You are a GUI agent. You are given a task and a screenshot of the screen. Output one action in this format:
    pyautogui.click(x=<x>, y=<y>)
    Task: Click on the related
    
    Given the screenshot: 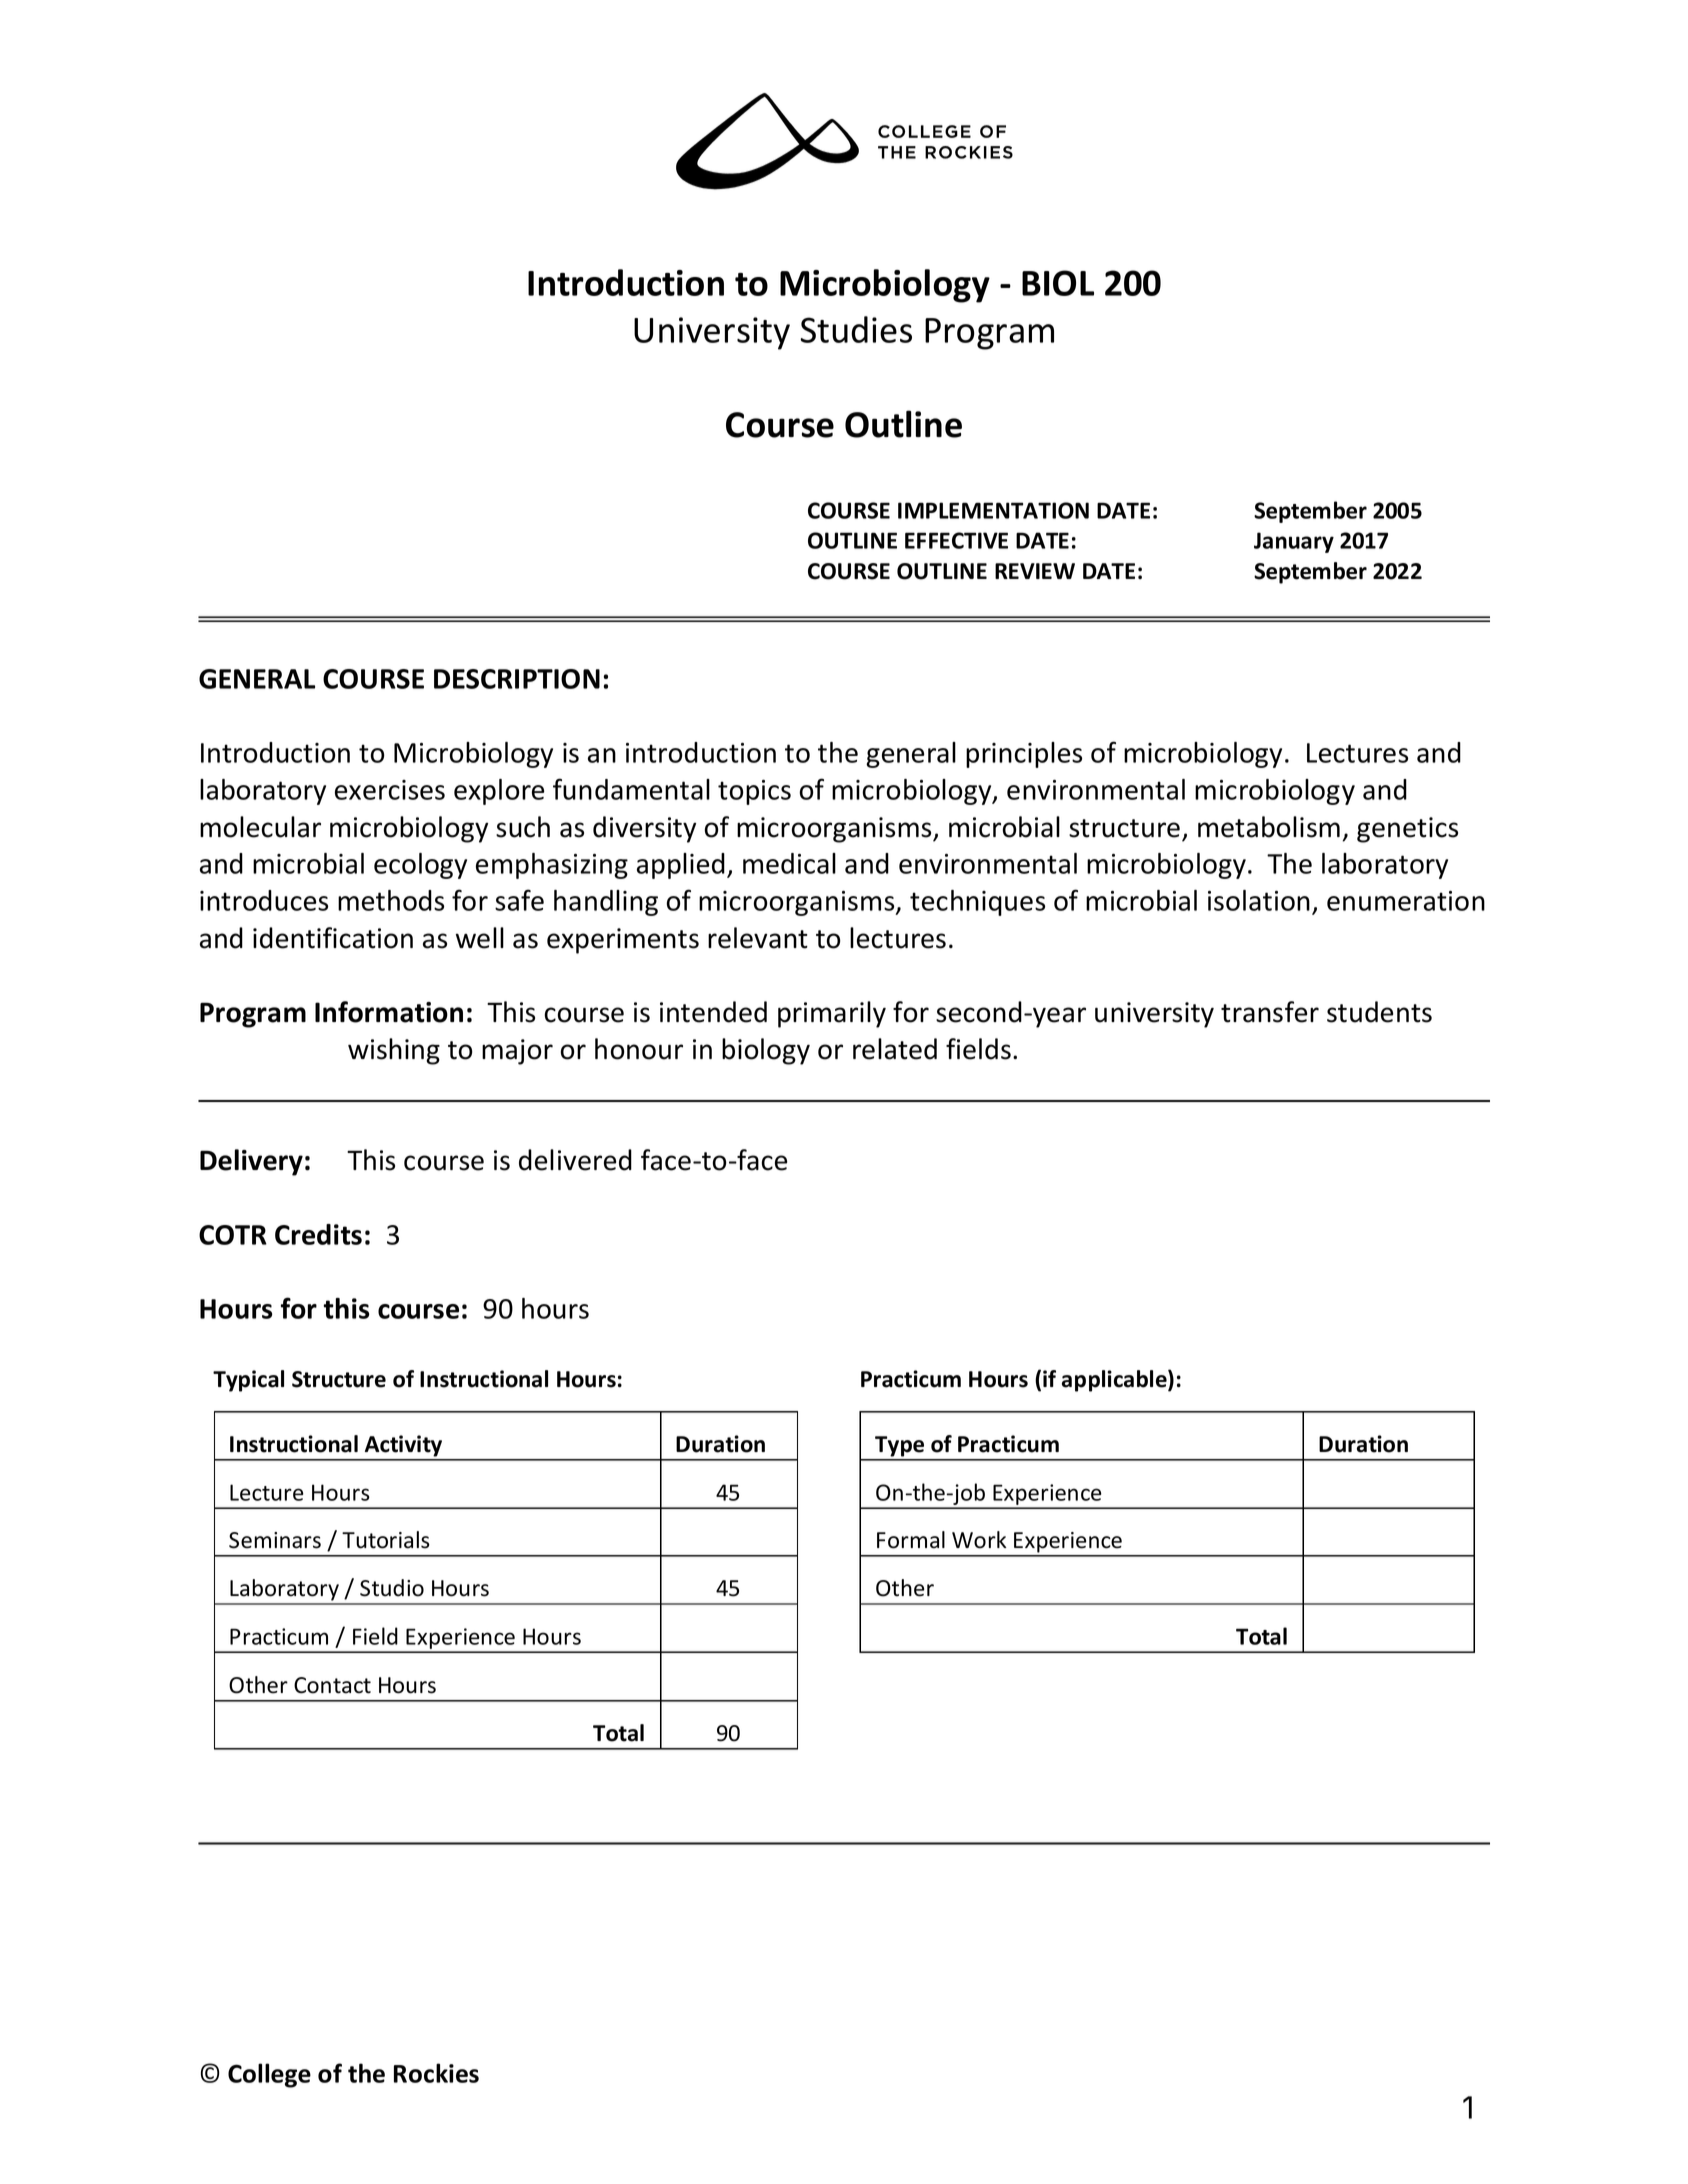 What is the action you would take?
    pyautogui.click(x=895, y=1049)
